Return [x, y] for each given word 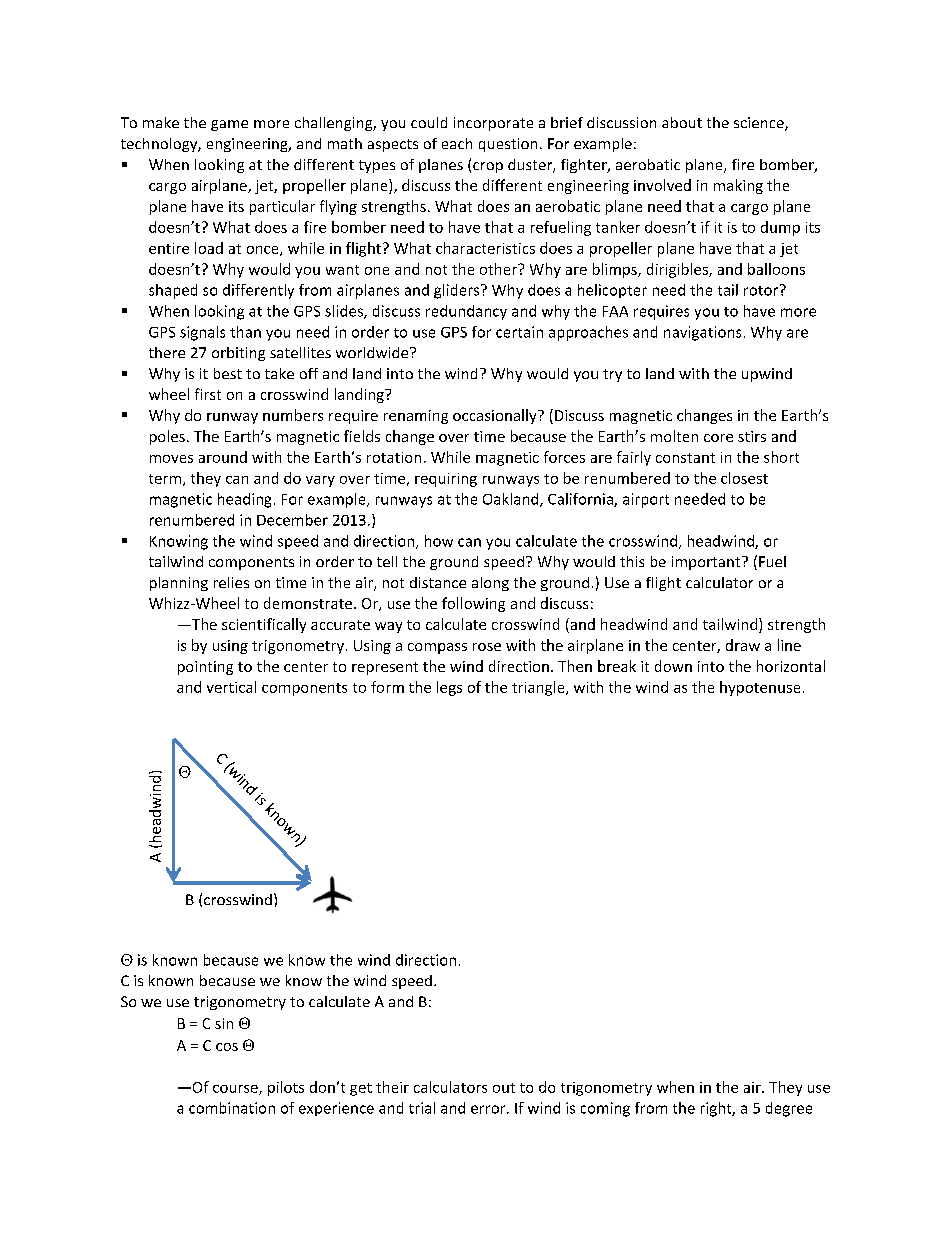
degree [789, 1109]
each [457, 143]
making [738, 186]
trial [422, 1108]
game [229, 125]
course [236, 1090]
